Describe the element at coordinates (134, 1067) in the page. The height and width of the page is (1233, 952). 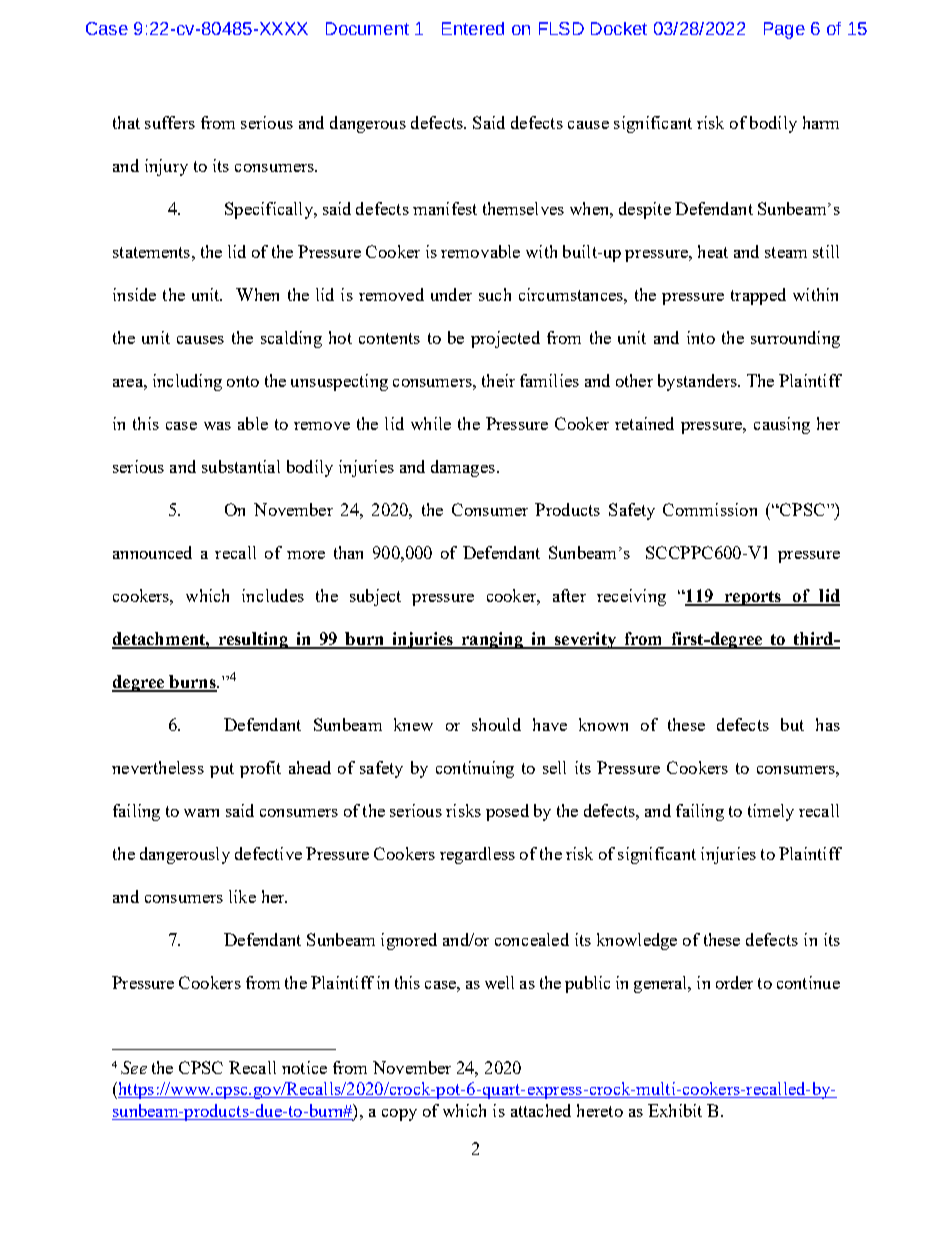
I see `See` at that location.
